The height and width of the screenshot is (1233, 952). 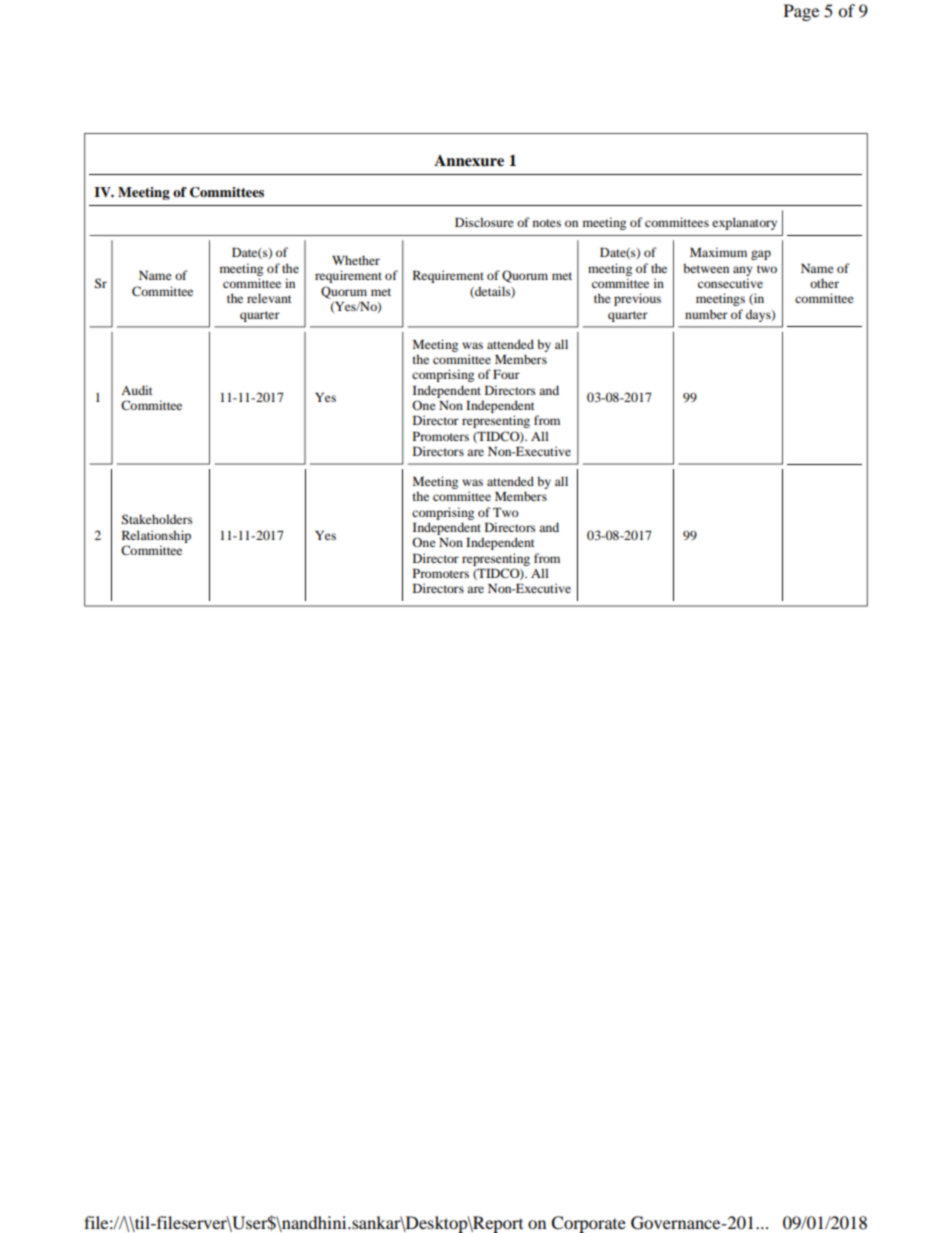 What do you see at coordinates (588, 1224) in the screenshot?
I see `Corporate` at bounding box center [588, 1224].
